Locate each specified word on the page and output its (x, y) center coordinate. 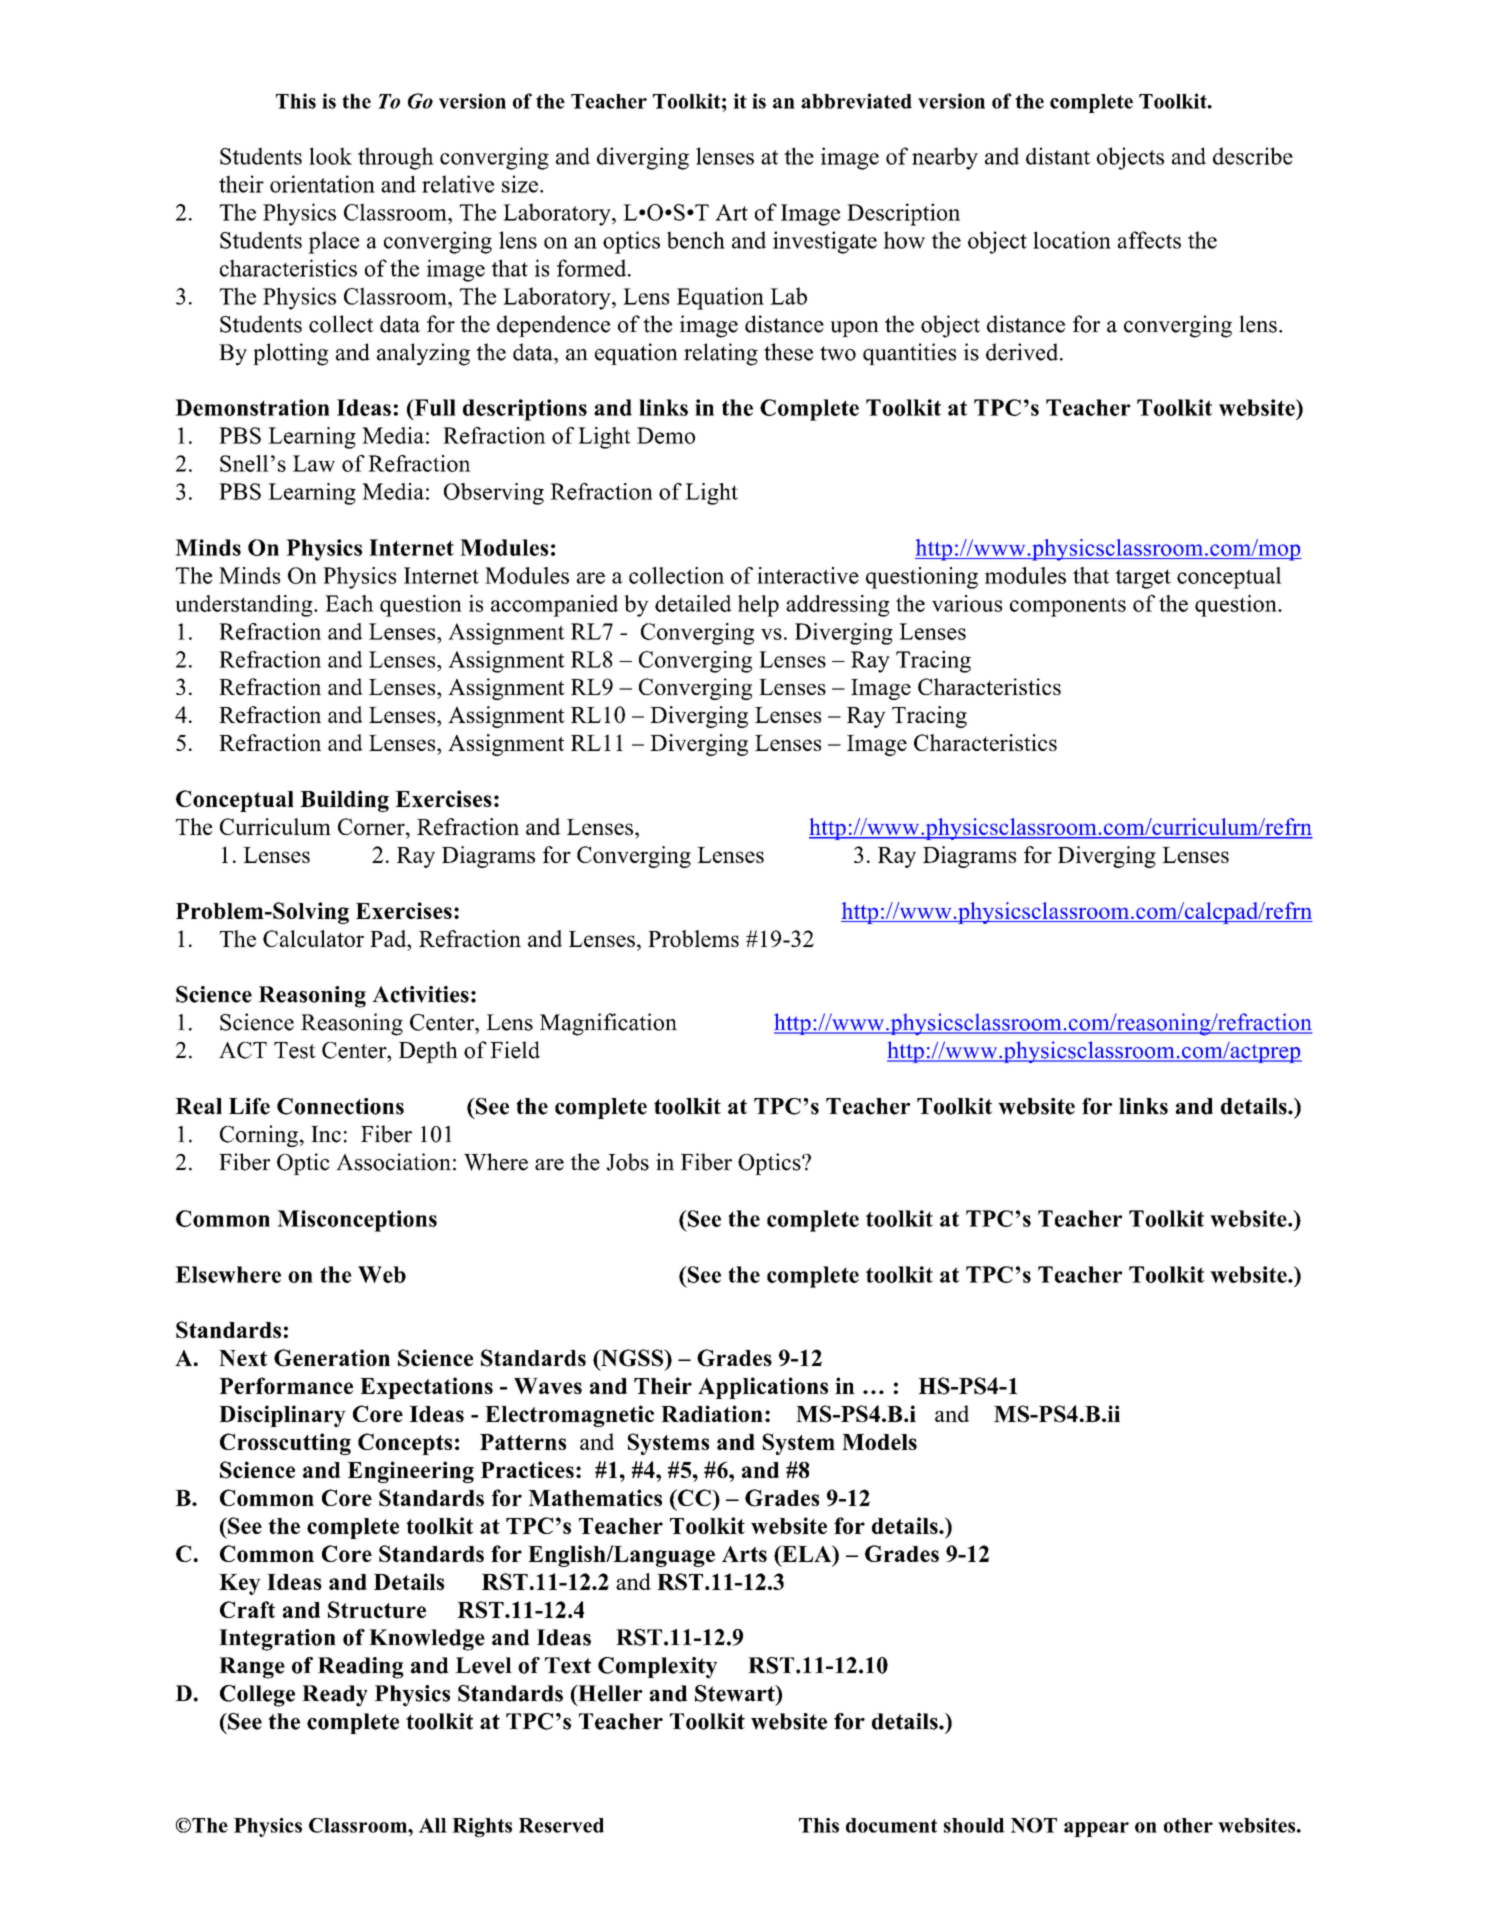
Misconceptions (357, 1221)
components (1068, 607)
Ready (335, 1696)
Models (879, 1442)
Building (344, 801)
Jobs (627, 1162)
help (758, 606)
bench (696, 240)
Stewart (736, 1693)
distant (1058, 156)
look (330, 156)
